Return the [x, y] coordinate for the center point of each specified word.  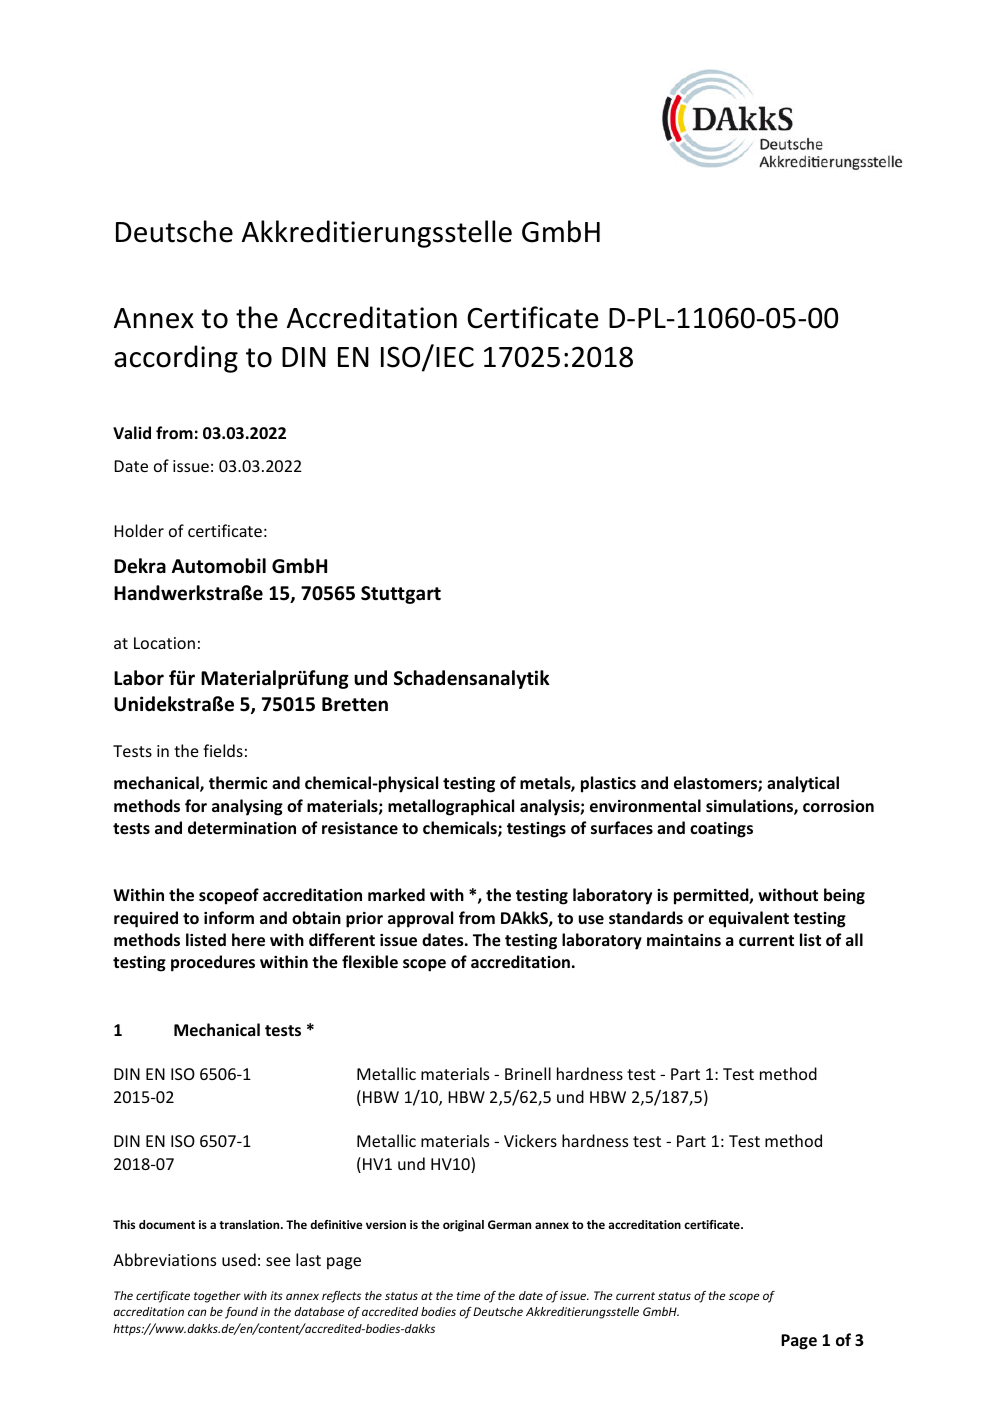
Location [164, 643]
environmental [645, 805]
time [469, 1295]
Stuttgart [401, 595]
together [217, 1297]
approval [420, 919]
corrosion [838, 806]
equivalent [749, 919]
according [176, 359]
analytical [803, 784]
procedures [213, 963]
